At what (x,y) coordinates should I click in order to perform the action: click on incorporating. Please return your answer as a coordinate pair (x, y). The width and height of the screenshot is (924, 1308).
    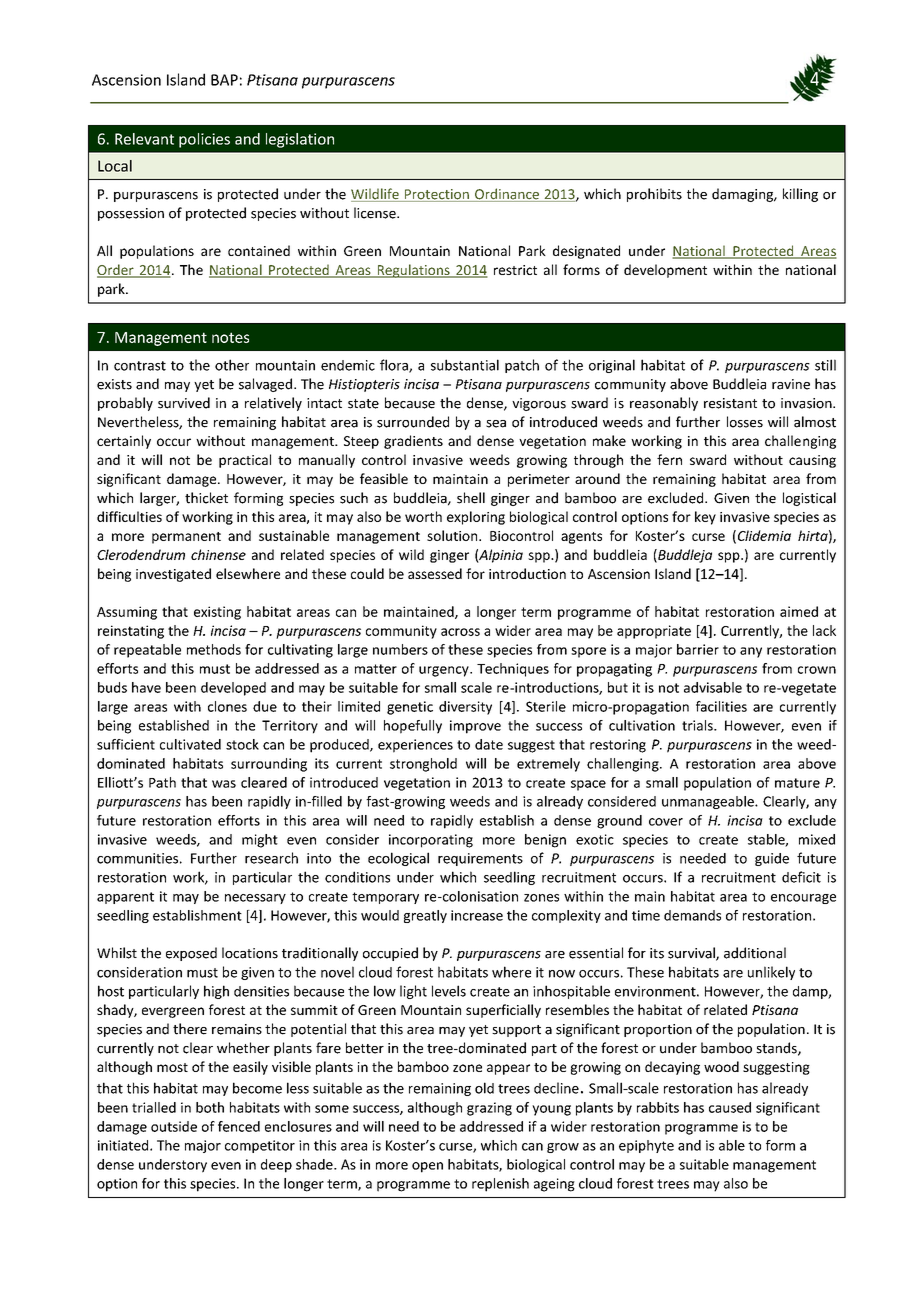
    Looking at the image, I should click on (431, 841).
